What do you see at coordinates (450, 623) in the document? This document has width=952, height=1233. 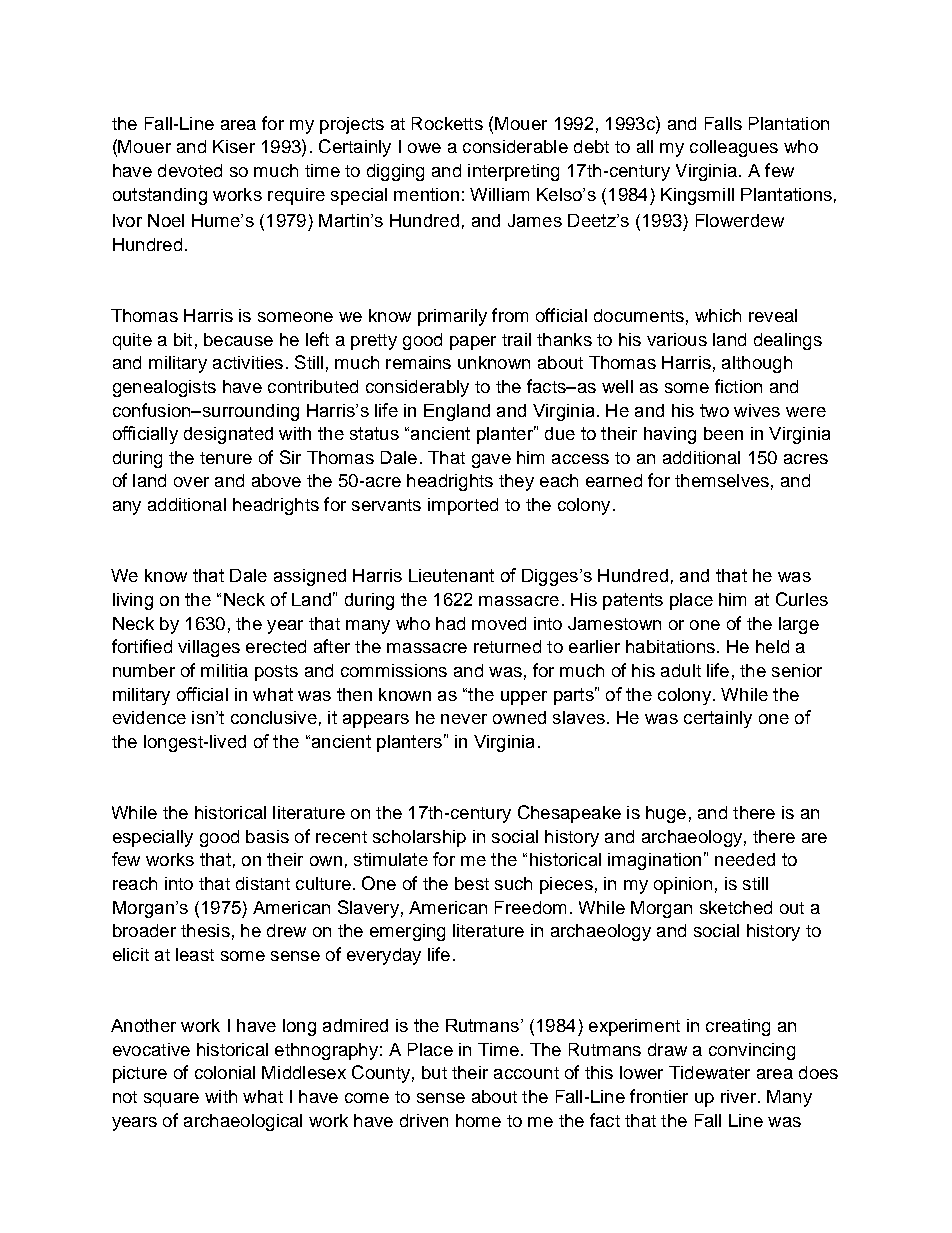 I see `had` at bounding box center [450, 623].
